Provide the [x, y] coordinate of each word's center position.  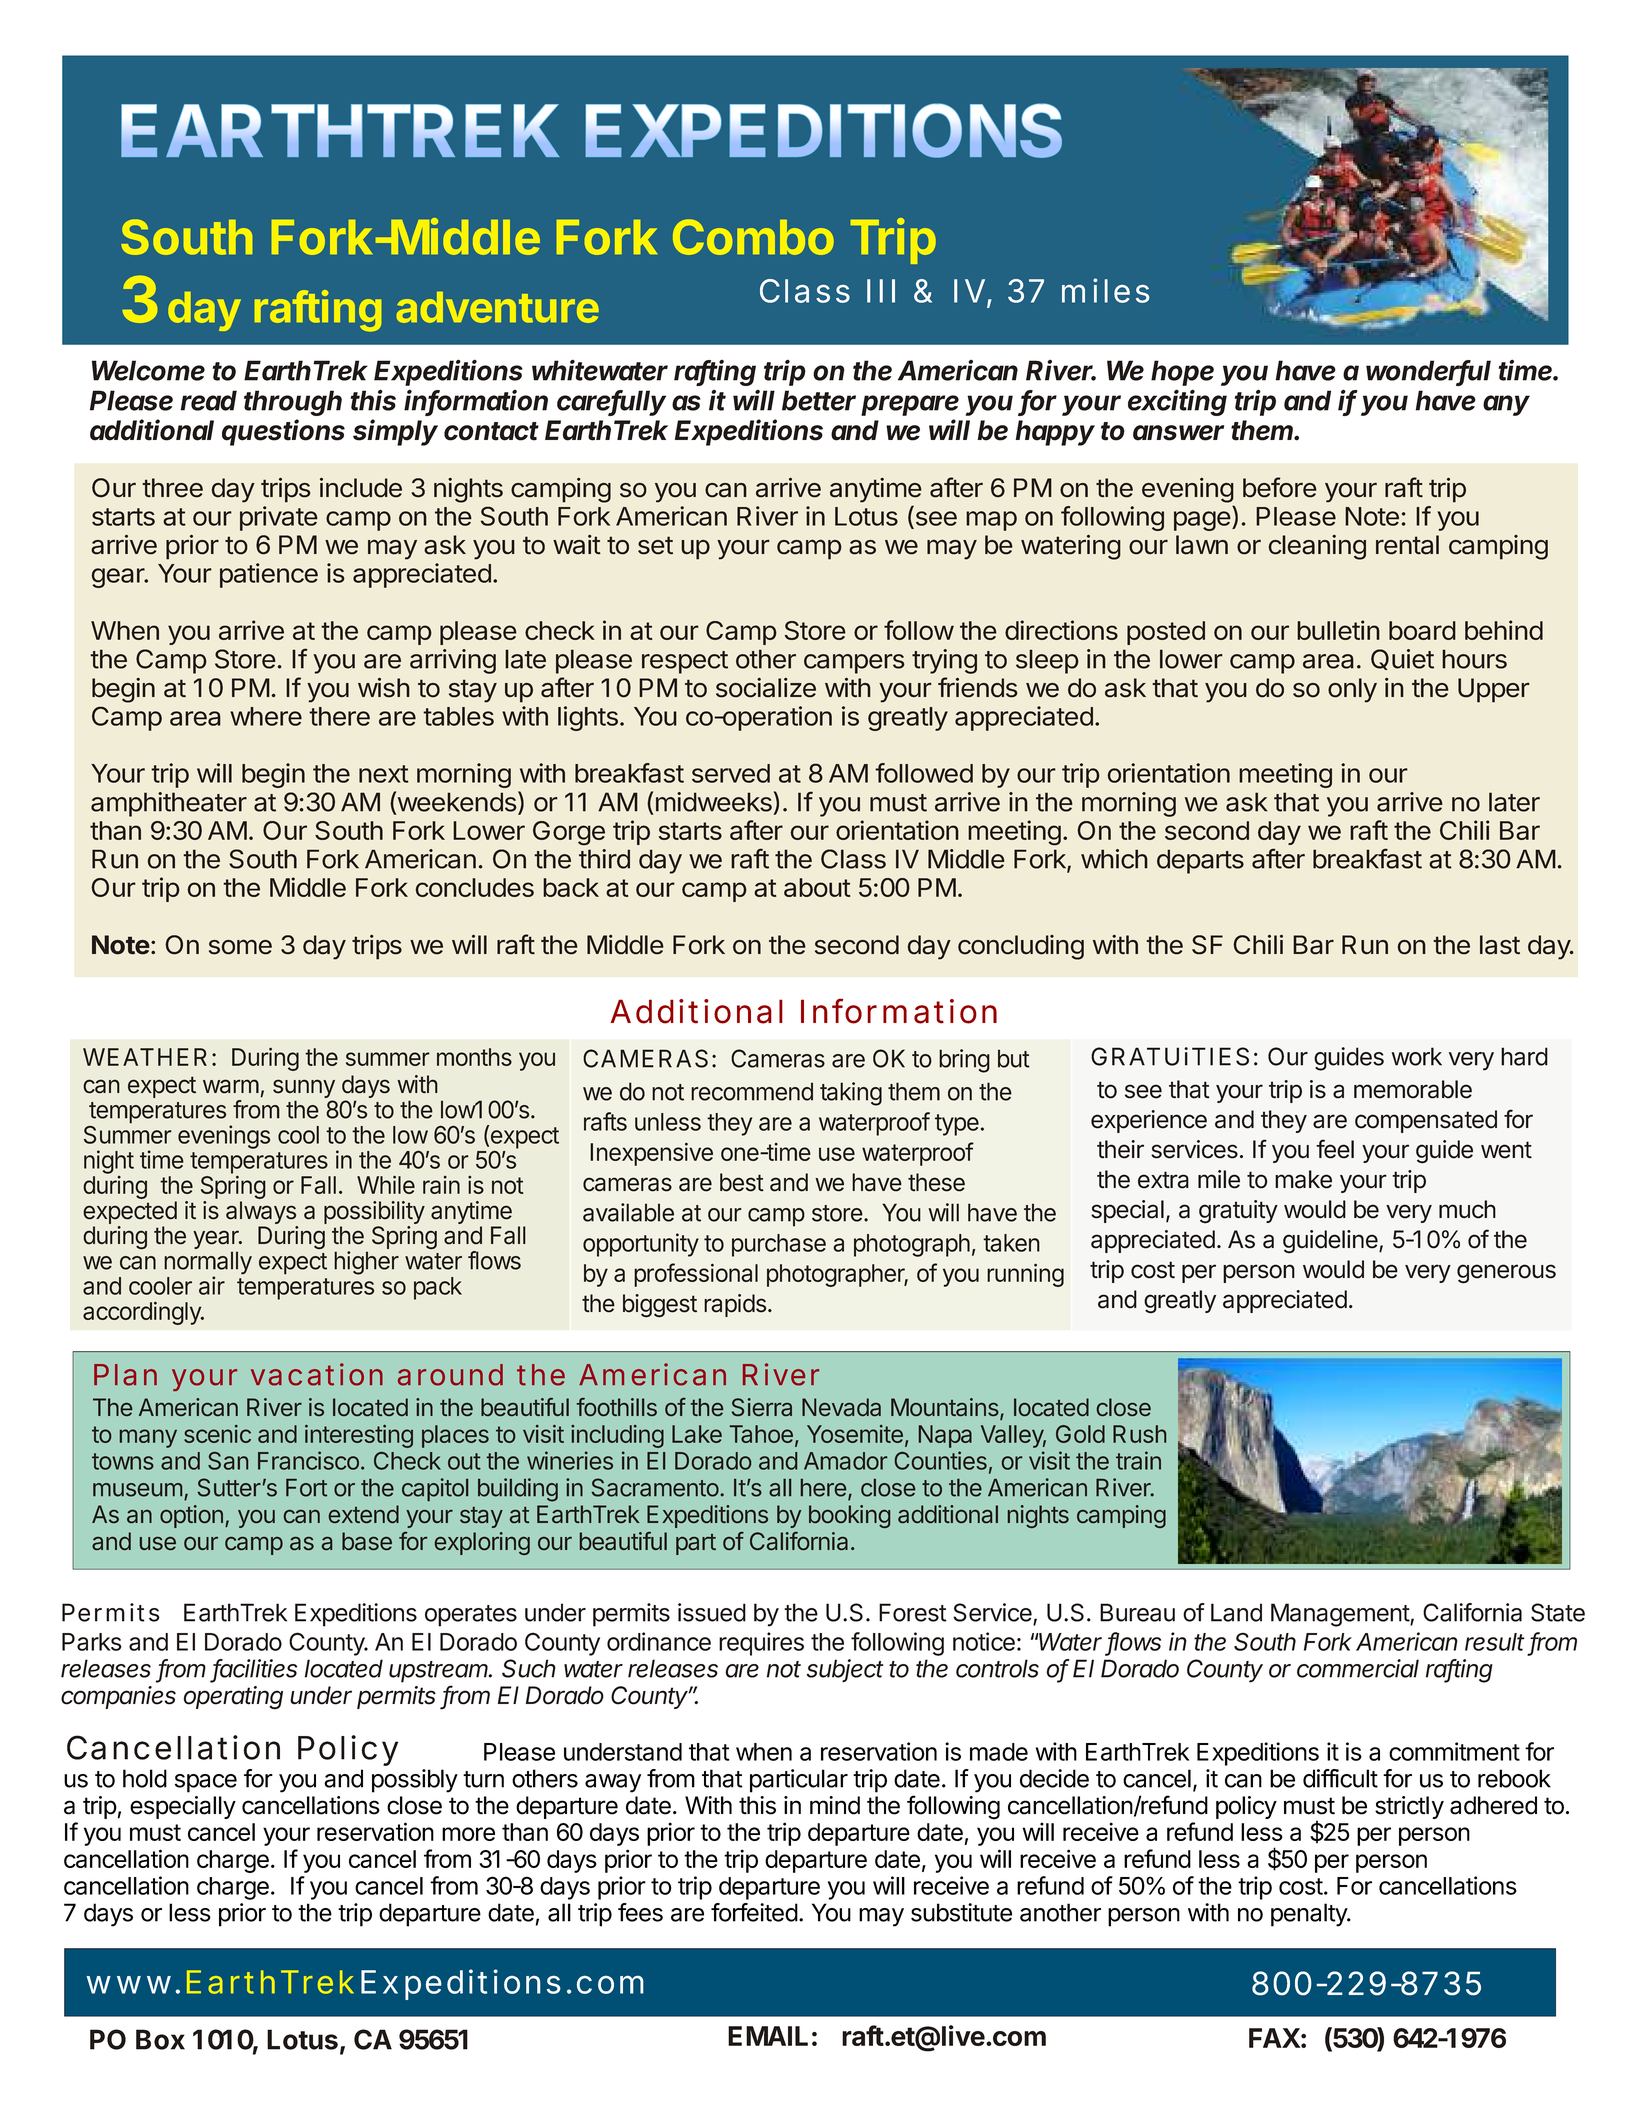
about [817, 887]
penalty [1310, 1915]
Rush [1139, 1434]
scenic [217, 1434]
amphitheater [169, 804]
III [881, 291]
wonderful [1428, 371]
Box [160, 2039]
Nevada [841, 1407]
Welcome [148, 370]
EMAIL [768, 2036]
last [1500, 945]
